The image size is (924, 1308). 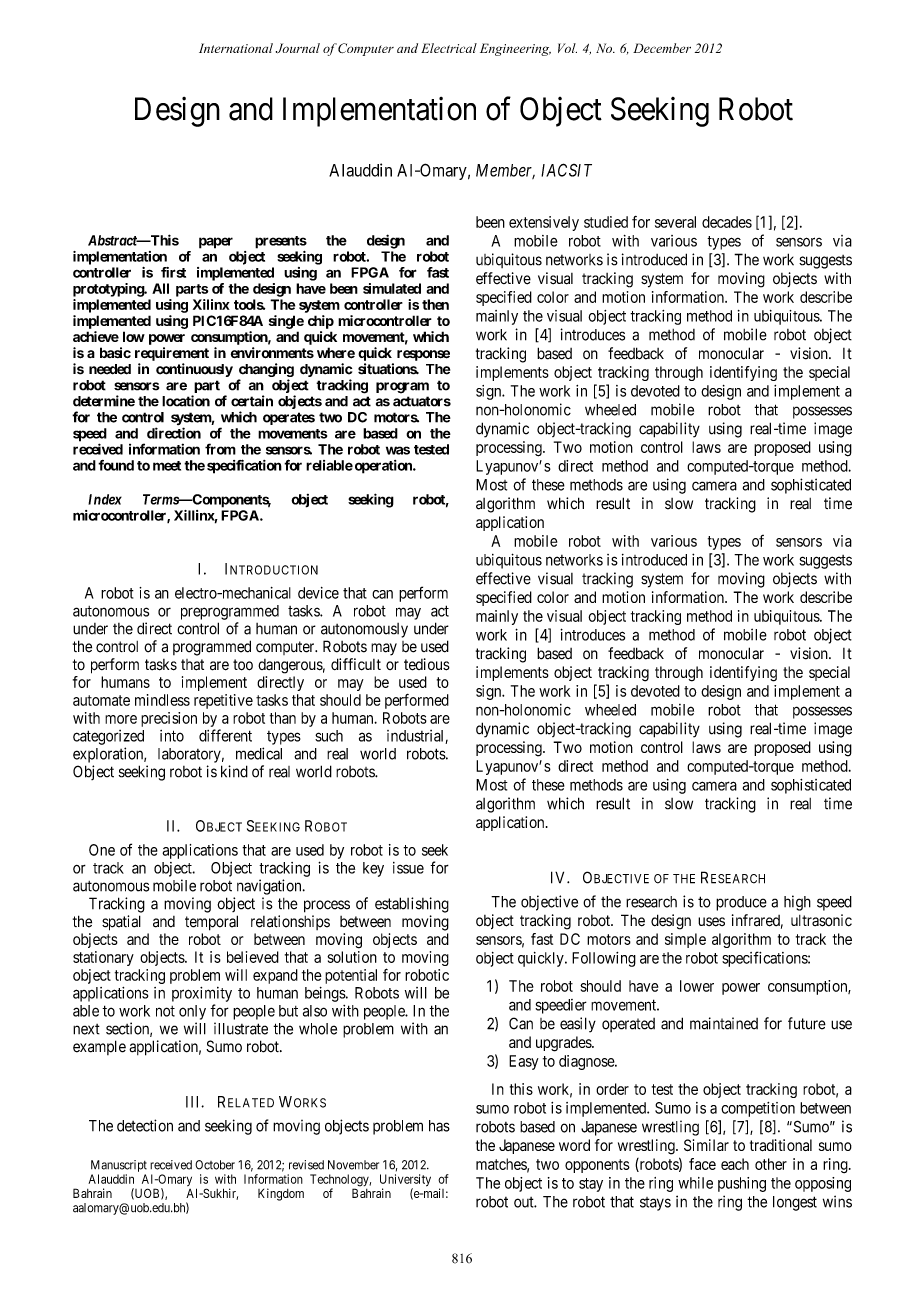 What do you see at coordinates (422, 401) in the screenshot?
I see `actuators` at bounding box center [422, 401].
